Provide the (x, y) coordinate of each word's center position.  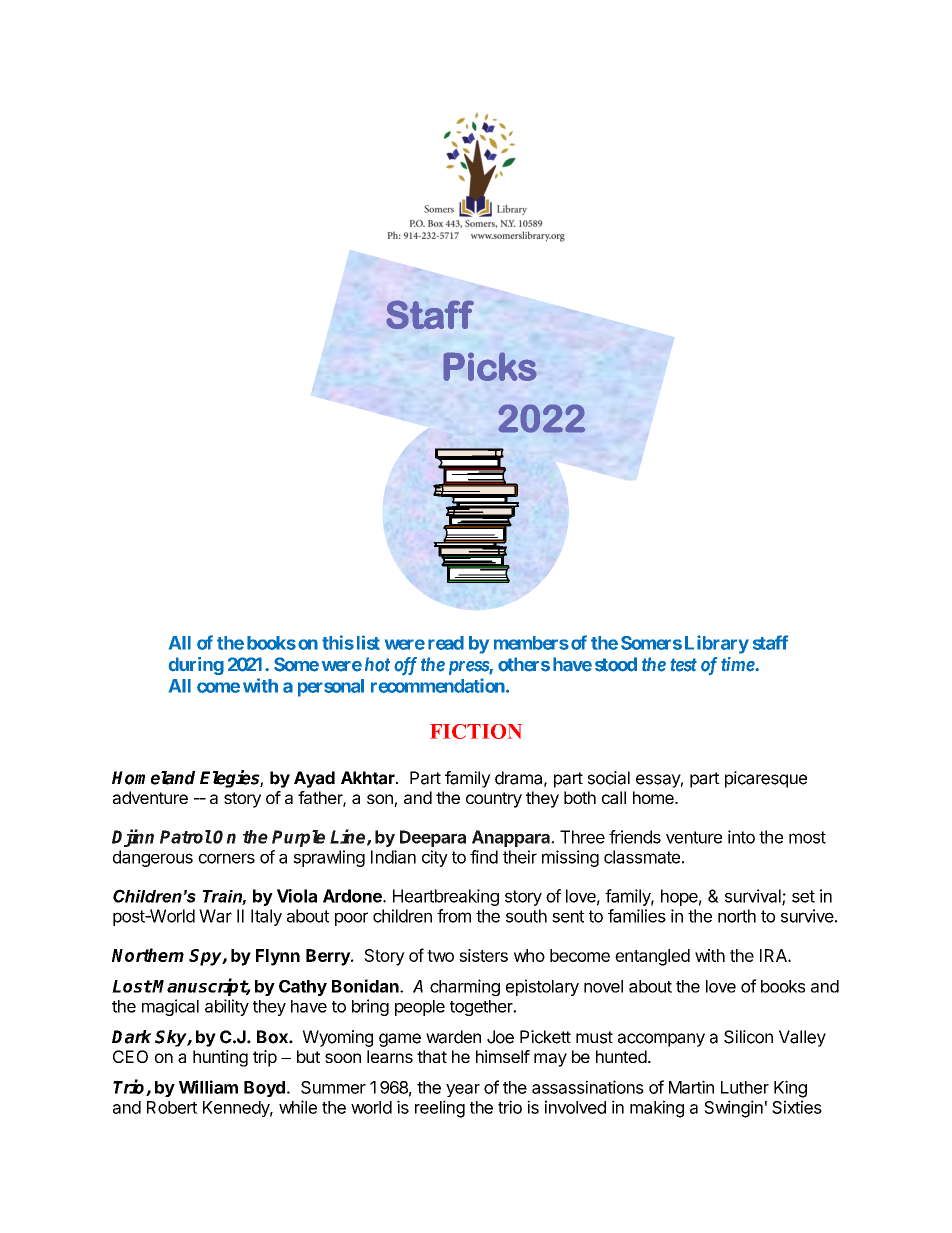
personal (331, 688)
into (741, 837)
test (683, 665)
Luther (745, 1087)
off (405, 666)
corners (226, 858)
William (208, 1087)
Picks (490, 367)
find (484, 857)
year (463, 1090)
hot (377, 664)
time (738, 664)
